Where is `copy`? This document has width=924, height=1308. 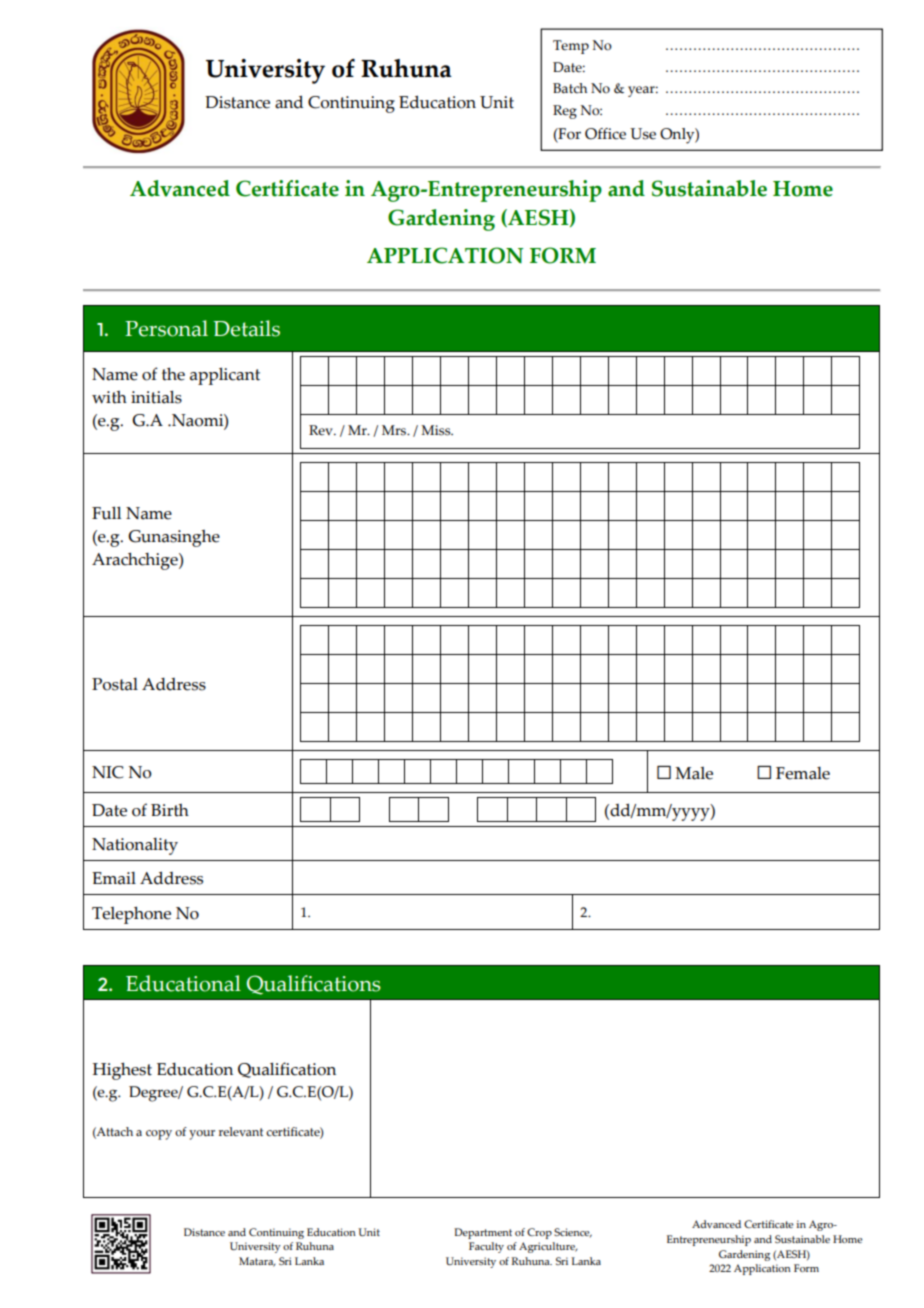
copy is located at coordinates (159, 1135).
